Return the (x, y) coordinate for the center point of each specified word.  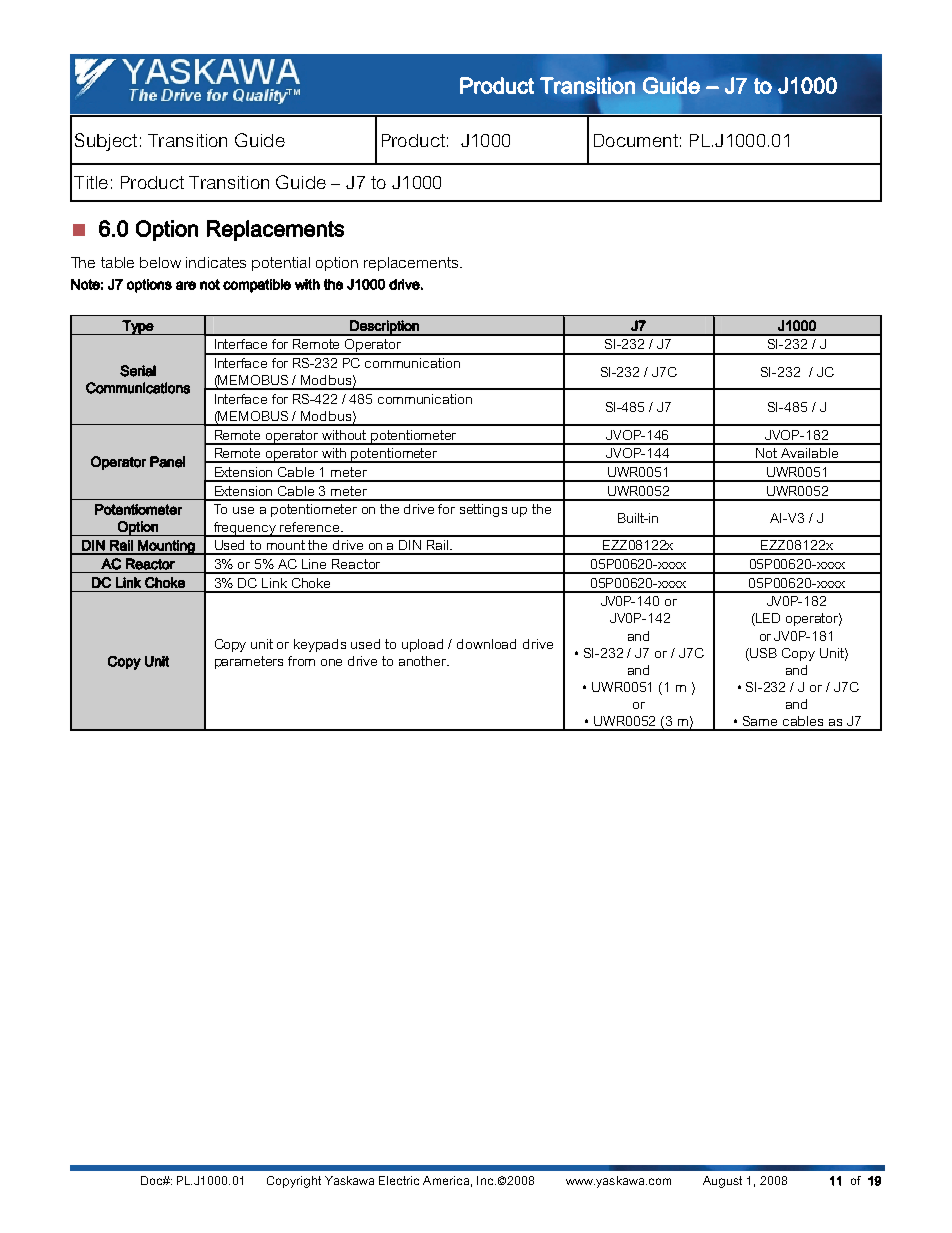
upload (422, 645)
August (722, 1182)
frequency (245, 529)
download (486, 644)
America (446, 1180)
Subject (106, 142)
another (424, 661)
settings (483, 510)
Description (384, 328)
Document (636, 140)
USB (763, 653)
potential (281, 264)
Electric (399, 1180)
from (301, 661)
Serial (138, 371)
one (331, 662)
